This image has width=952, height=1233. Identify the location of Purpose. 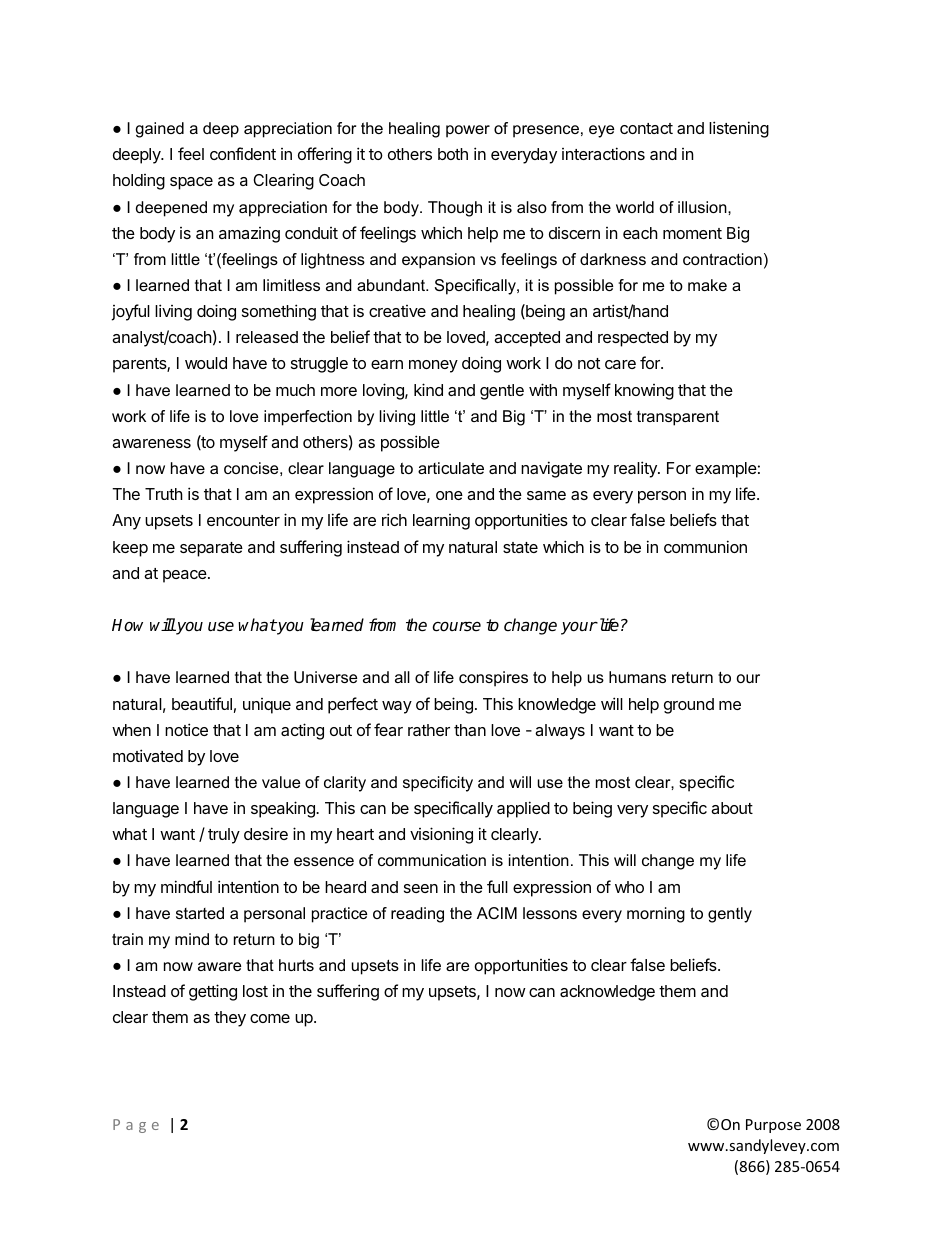
(773, 1126).
